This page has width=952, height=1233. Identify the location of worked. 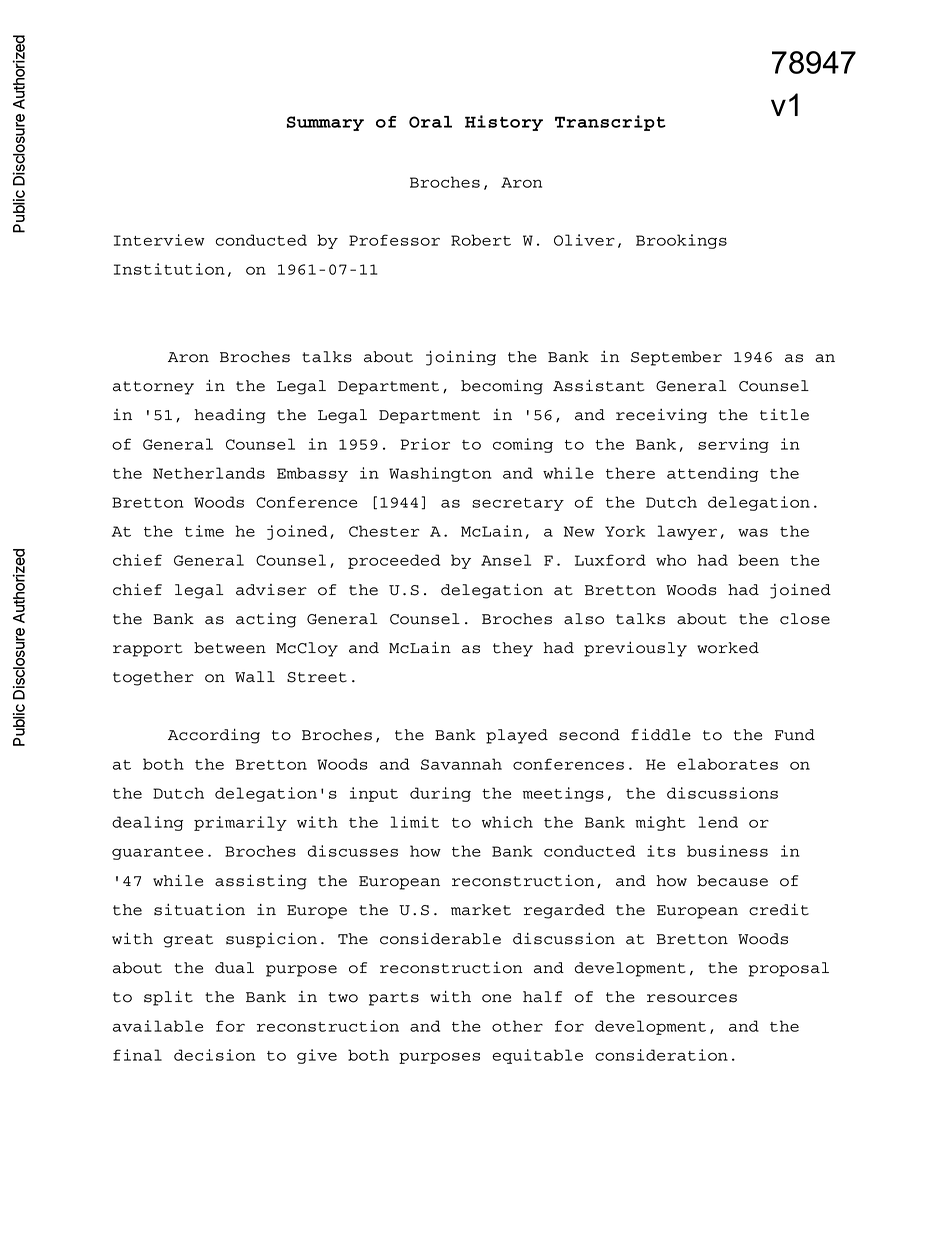
(728, 648).
